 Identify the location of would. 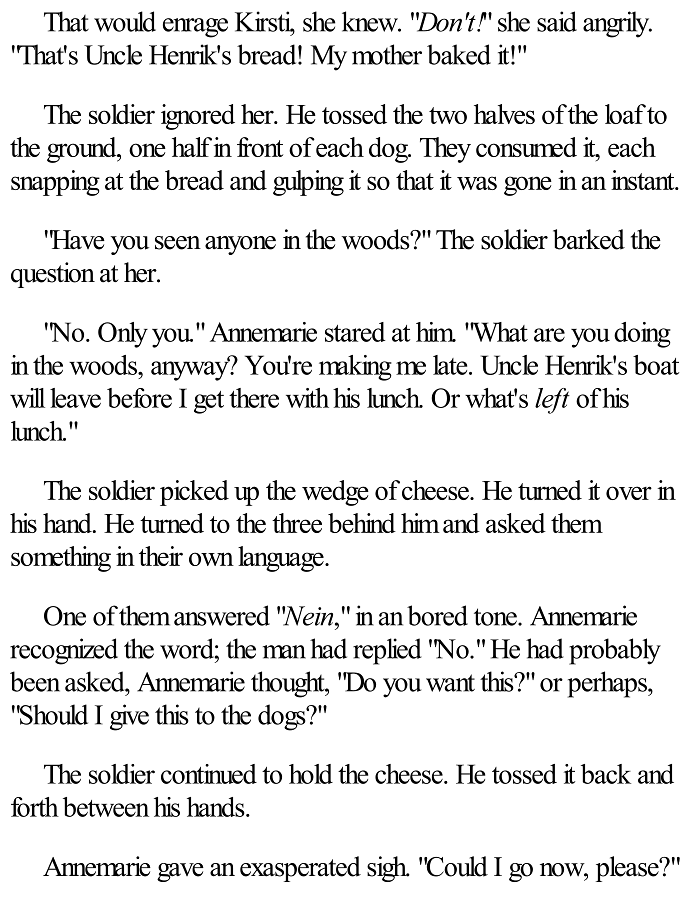
(125, 21).
